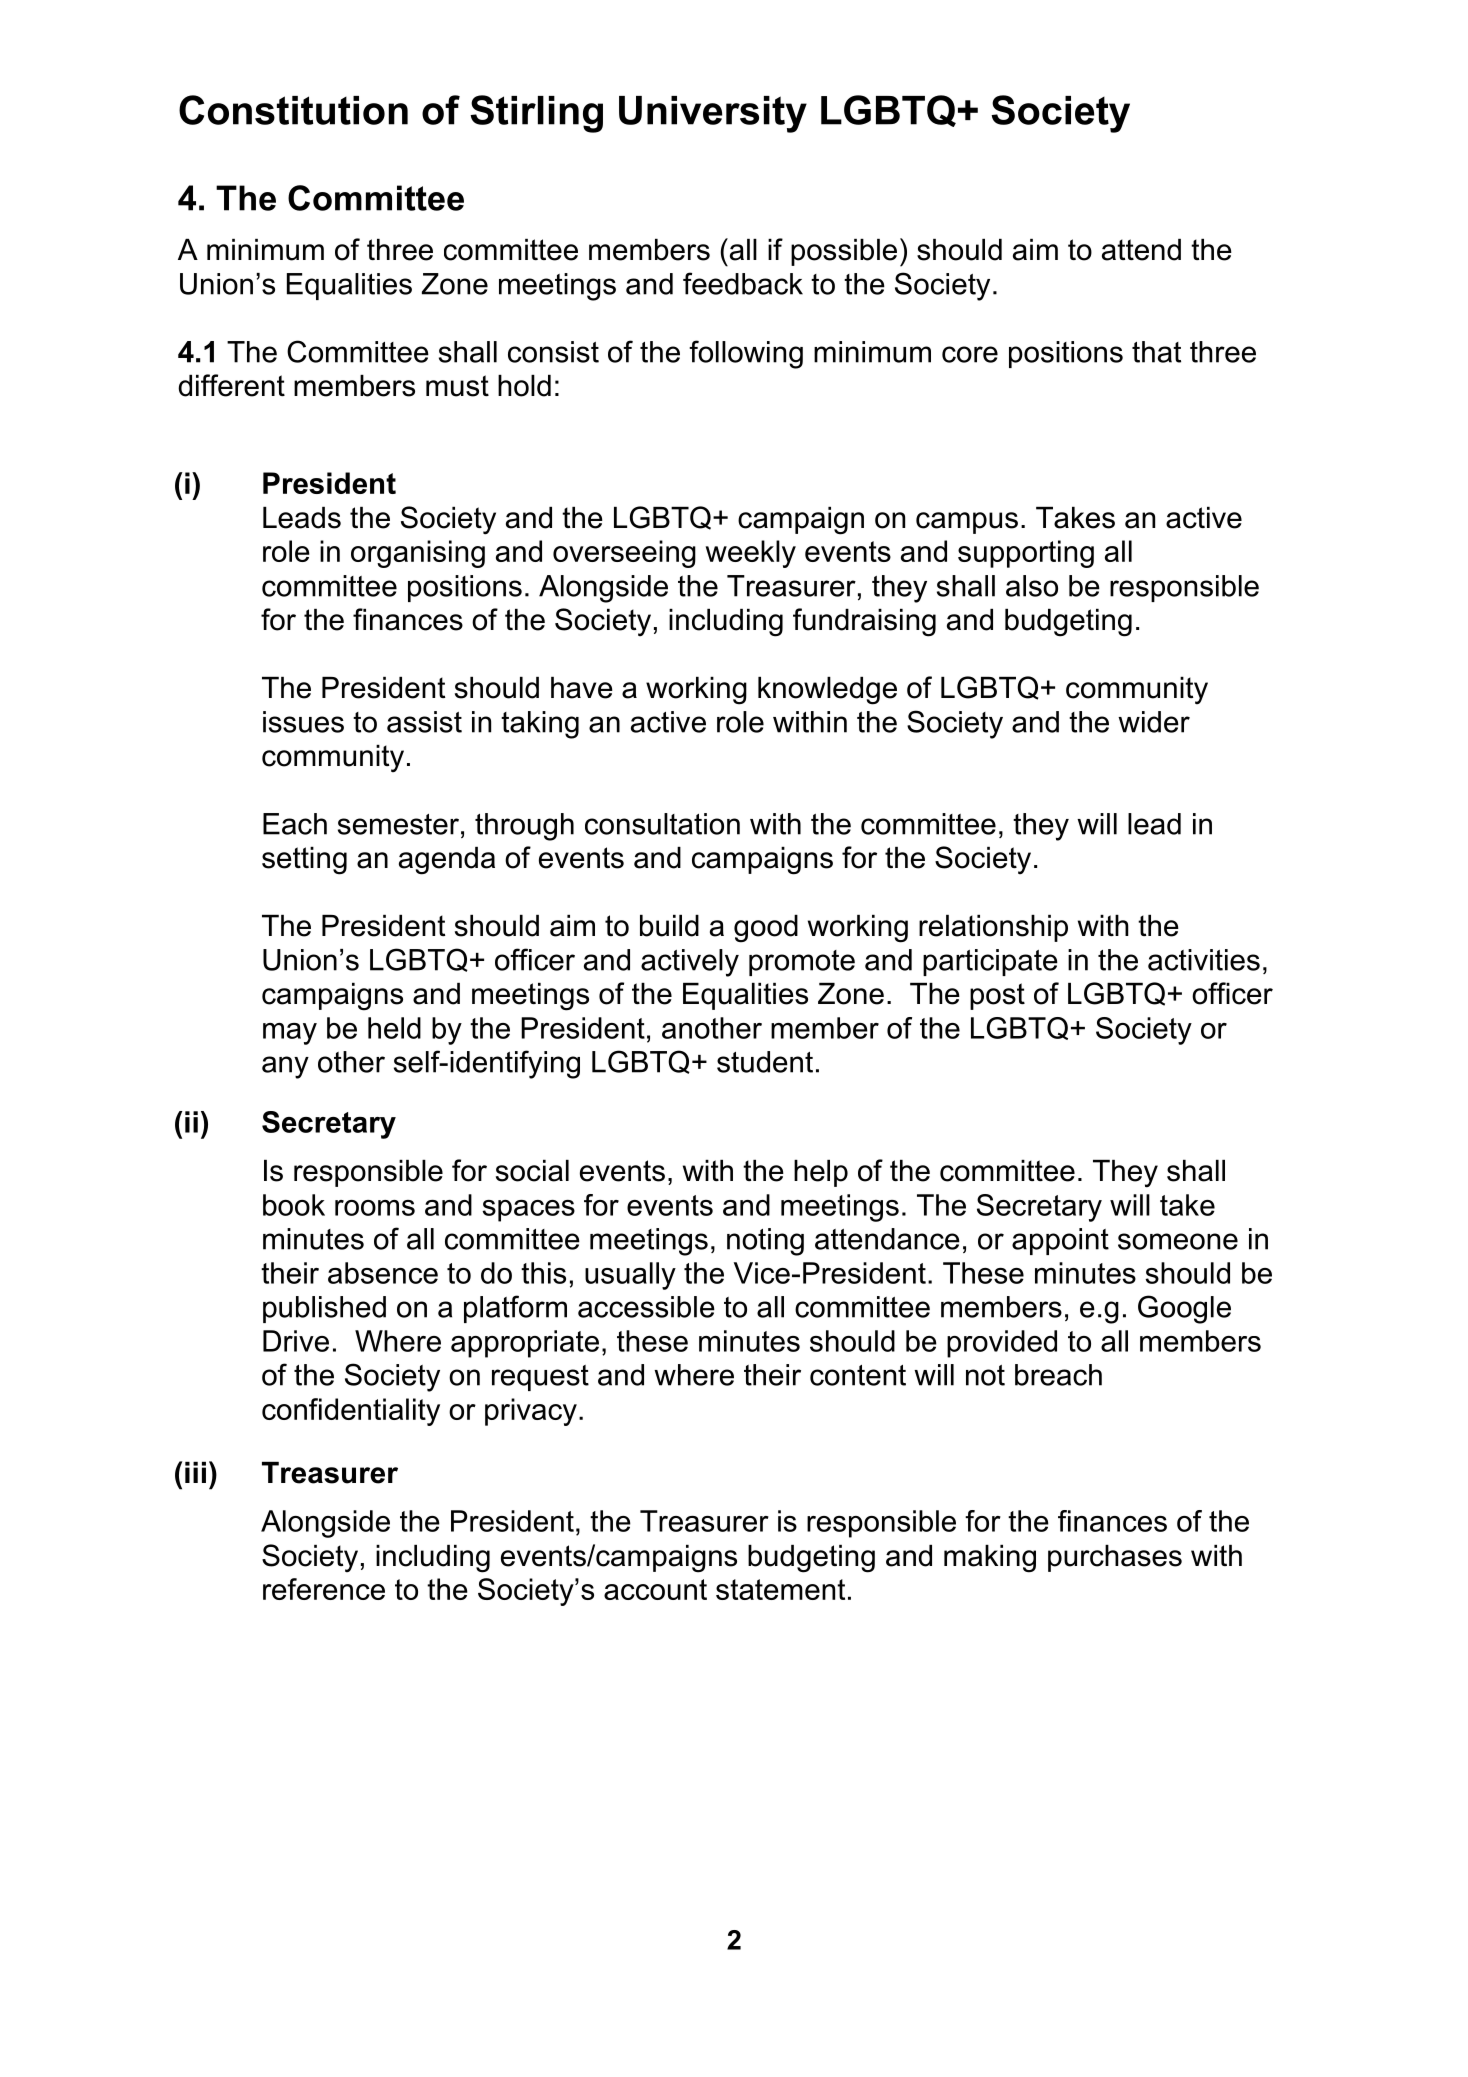  What do you see at coordinates (713, 114) in the screenshot?
I see `University` at bounding box center [713, 114].
